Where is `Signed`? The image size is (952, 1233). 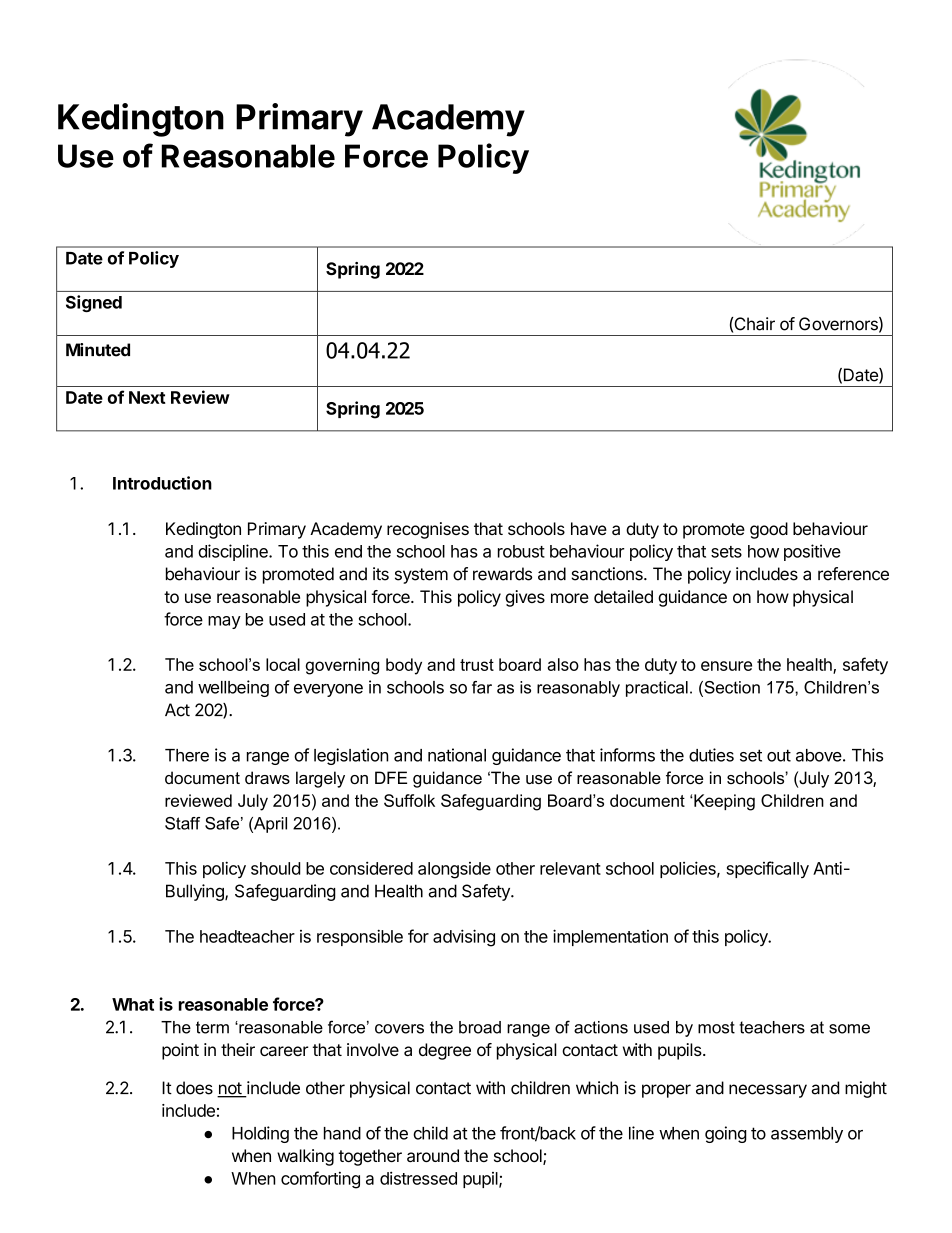
Signed is located at coordinates (94, 303).
